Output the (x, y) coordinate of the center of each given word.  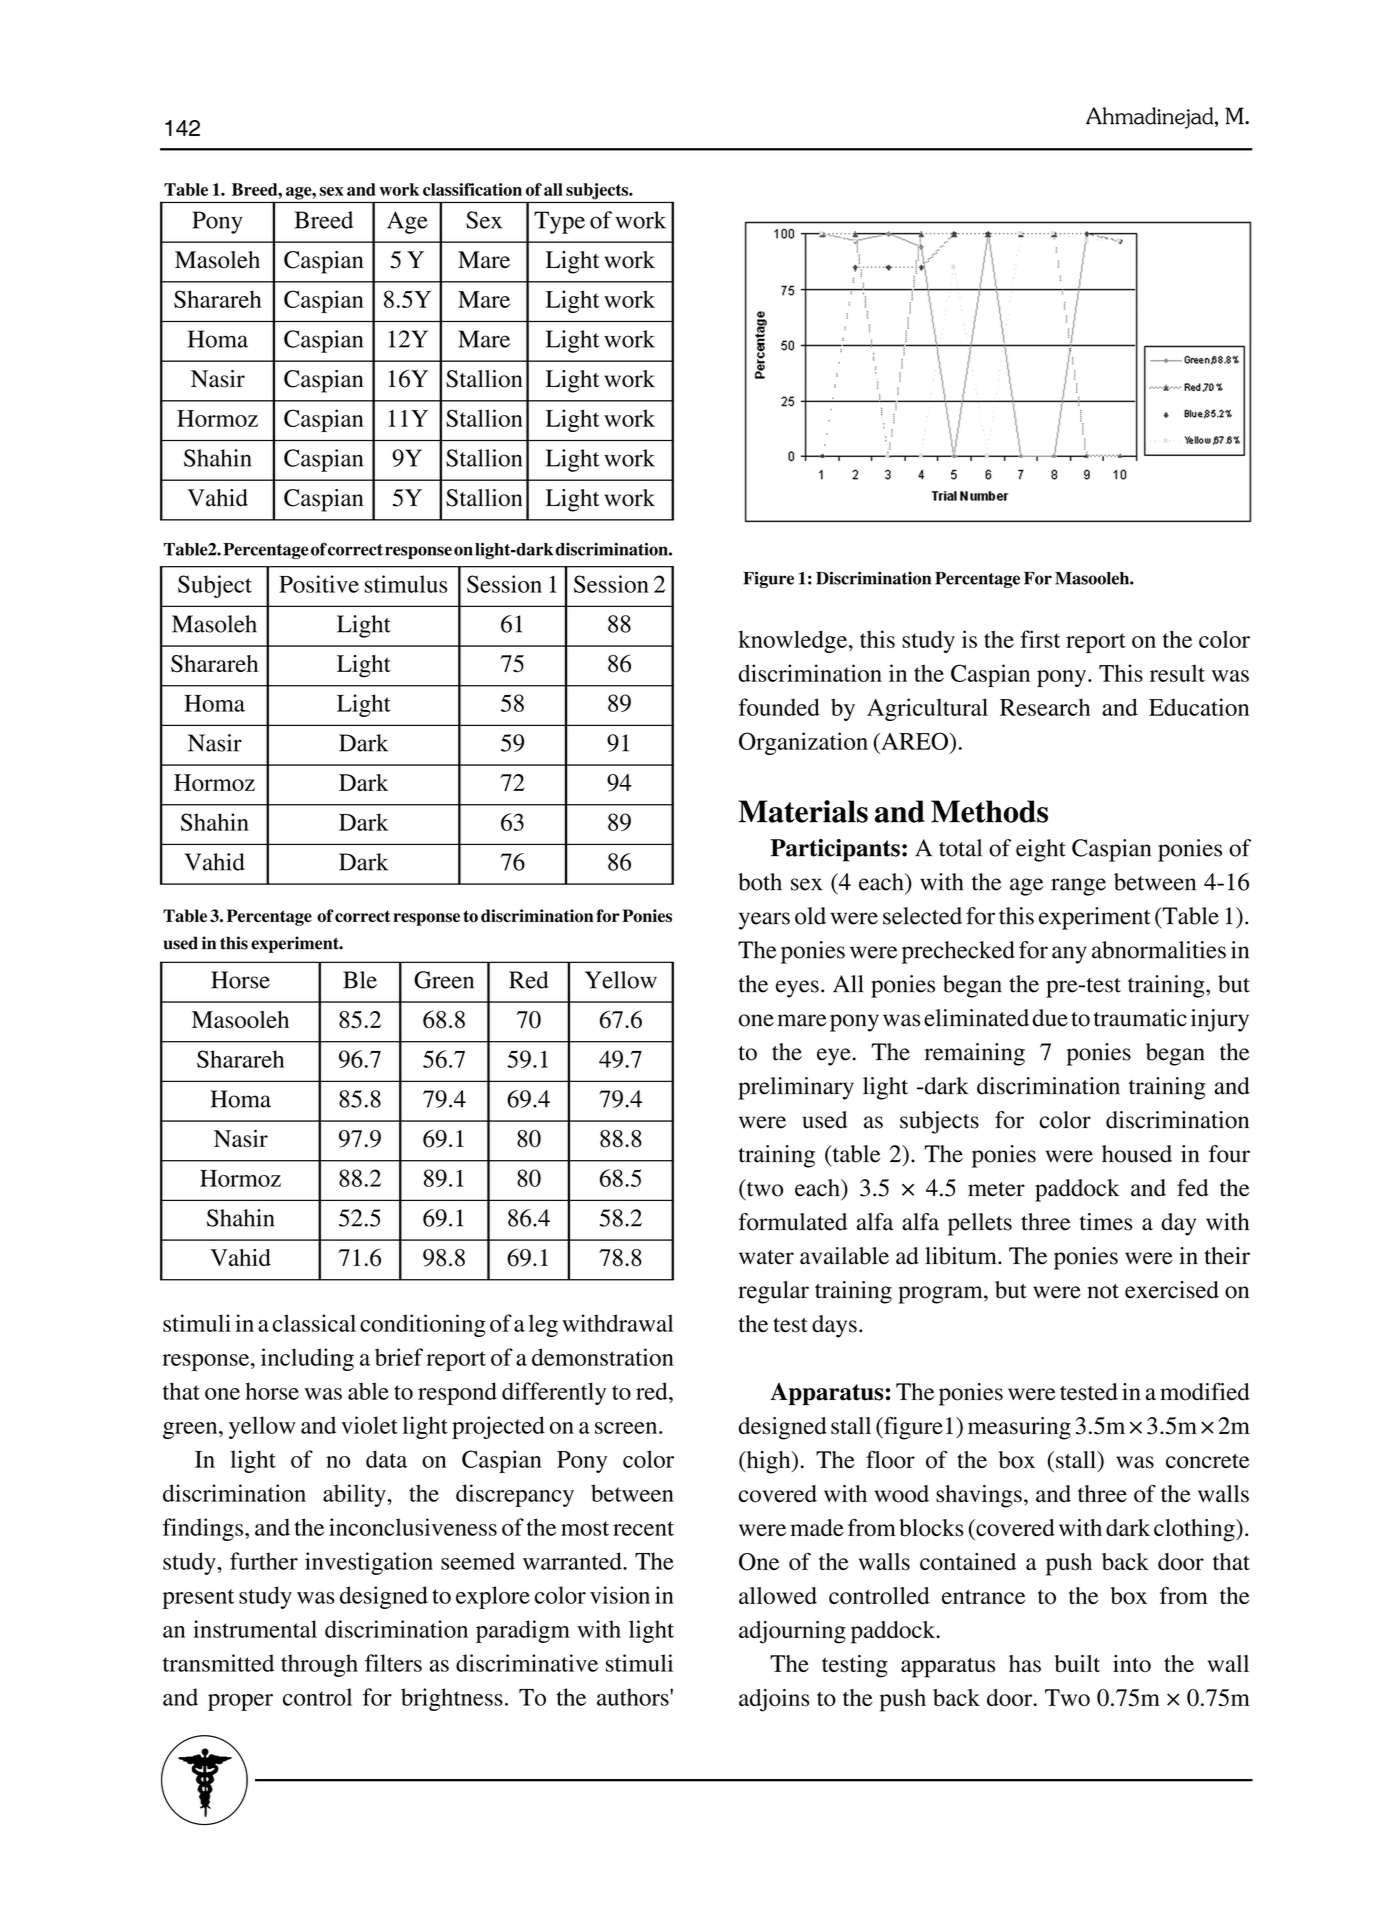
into (1132, 1664)
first (1040, 639)
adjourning (792, 1632)
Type (559, 222)
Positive (319, 584)
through (319, 1665)
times (1106, 1222)
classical (314, 1323)
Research (1045, 707)
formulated (792, 1222)
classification (472, 189)
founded (779, 707)
